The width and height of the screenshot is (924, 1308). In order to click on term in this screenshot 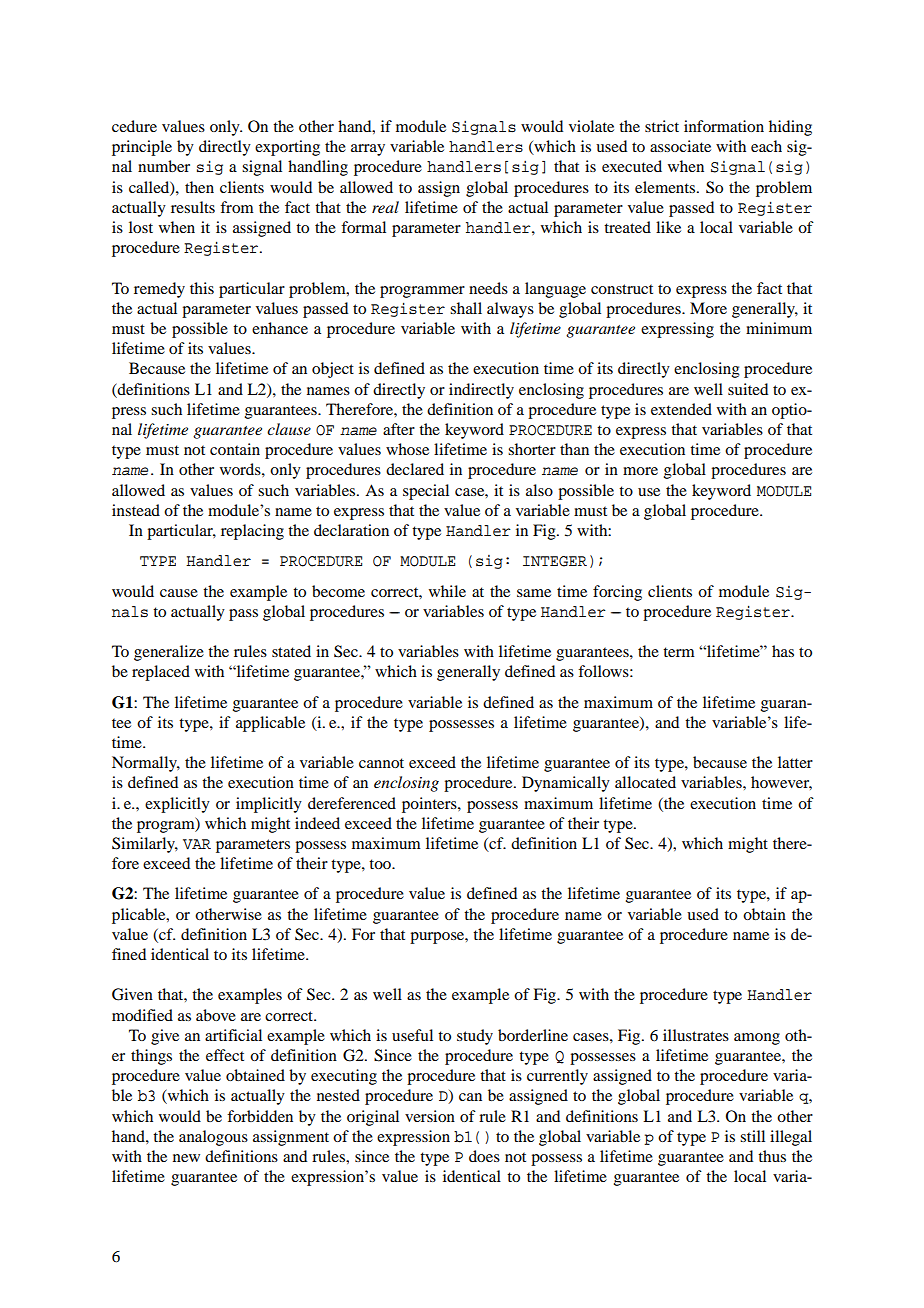, I will do `click(679, 652)`.
